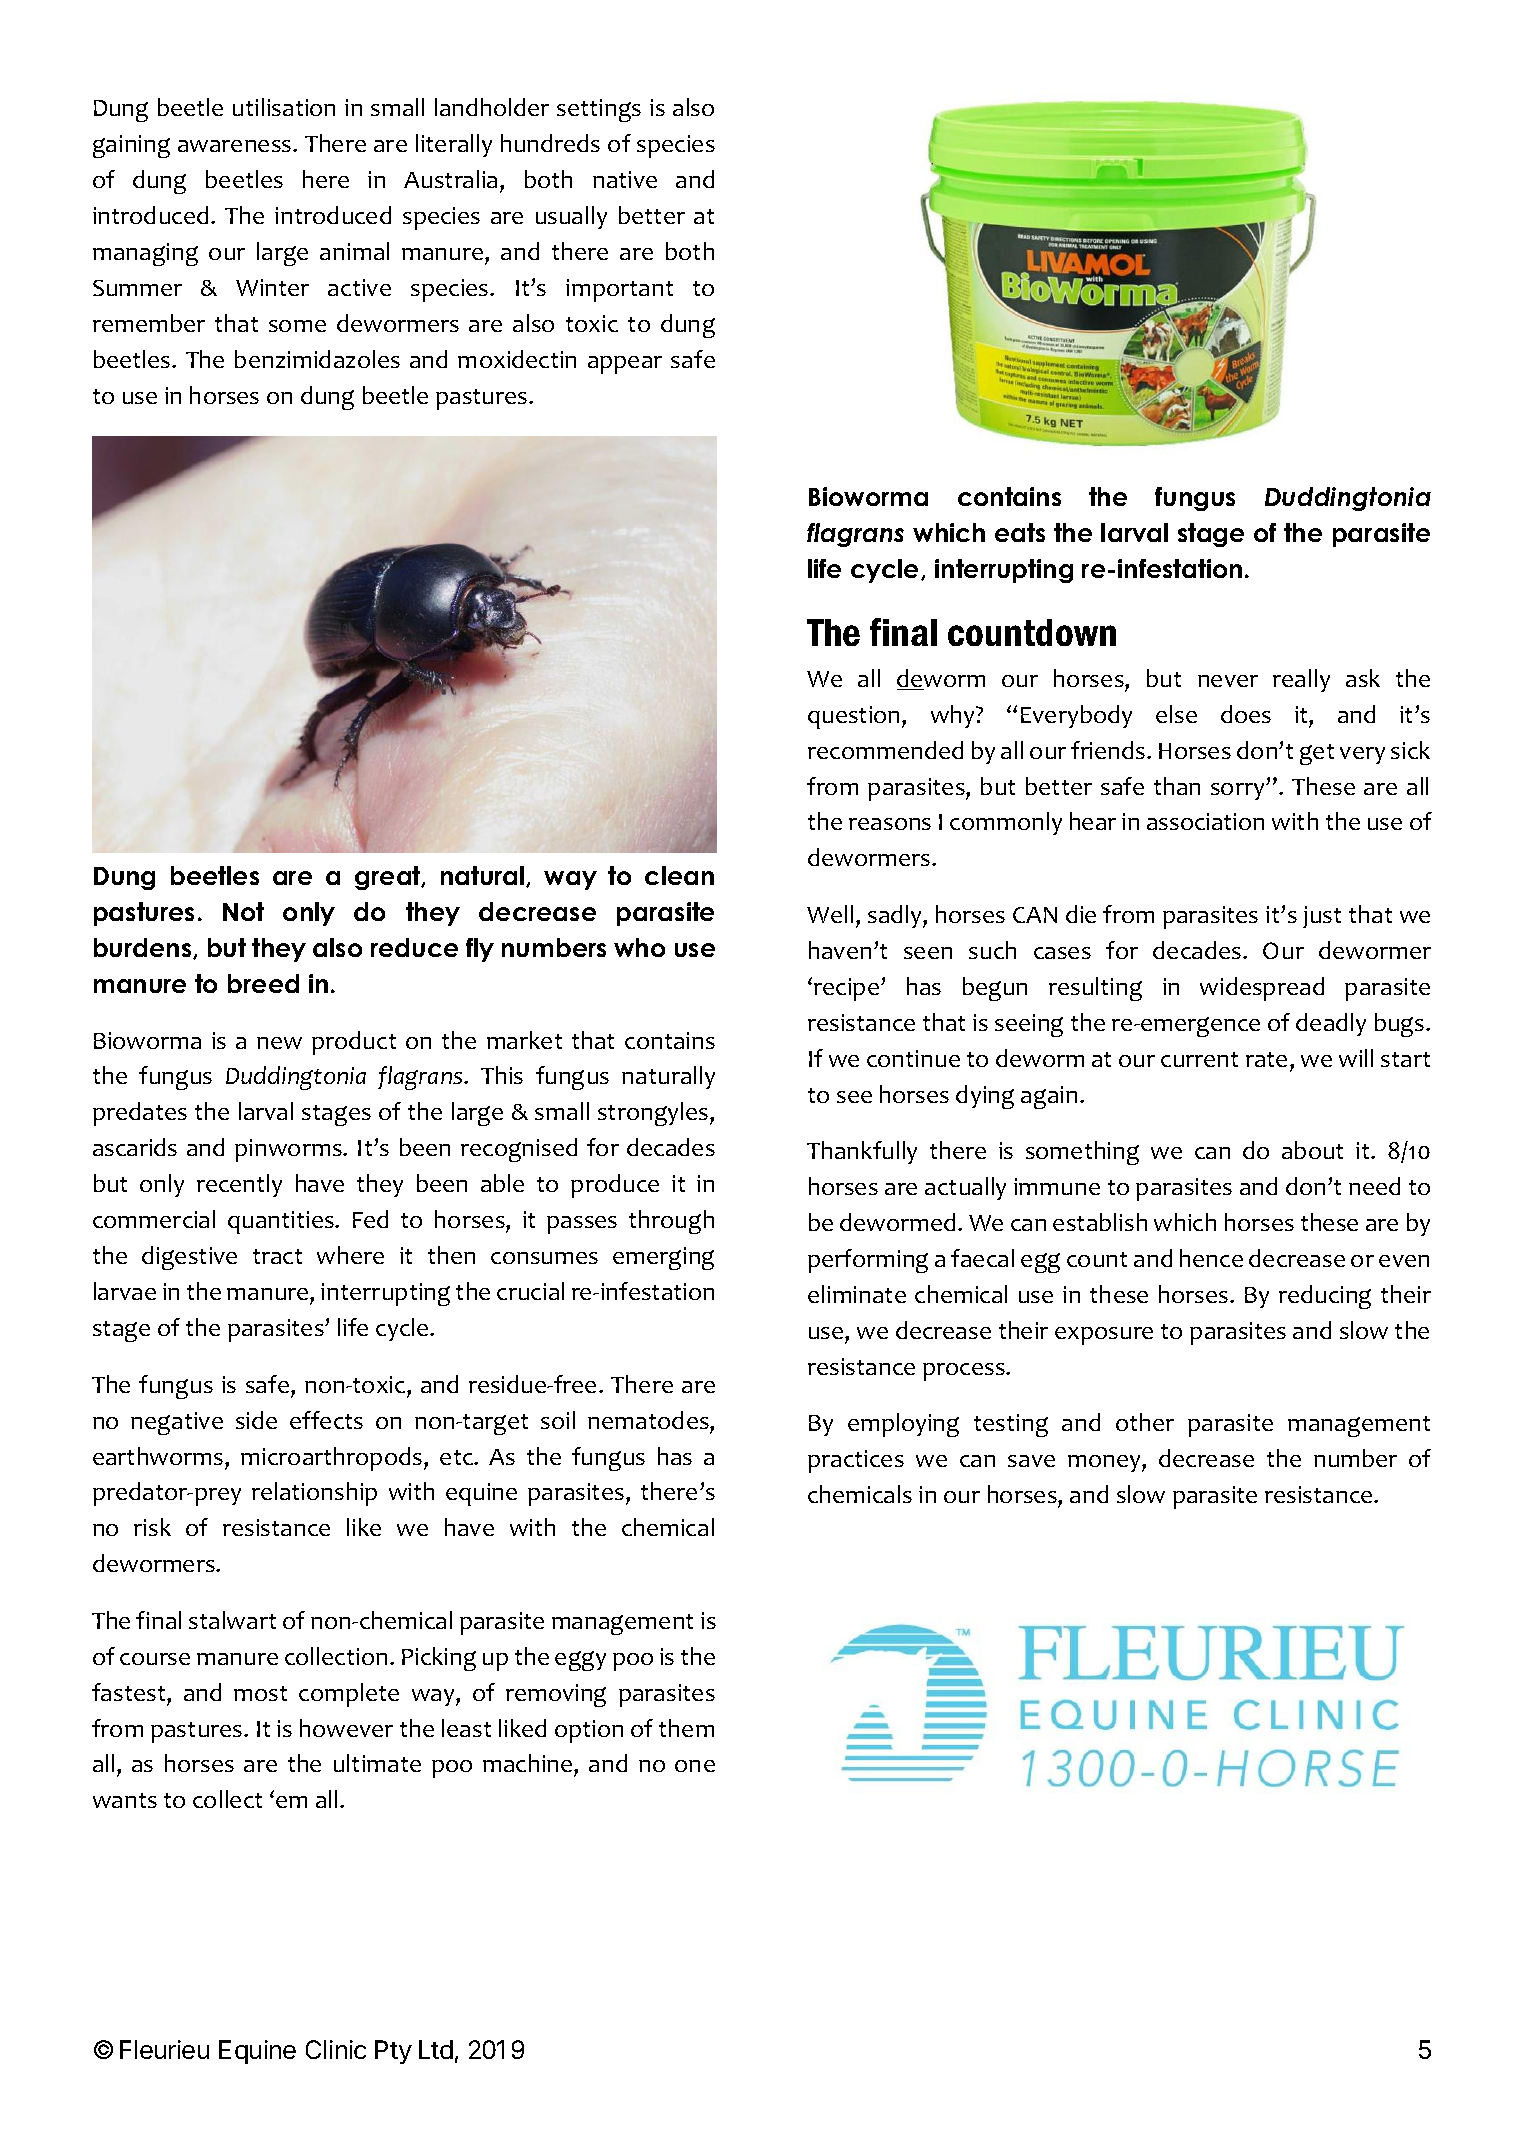  What do you see at coordinates (1266, 1059) in the image?
I see `rate` at bounding box center [1266, 1059].
